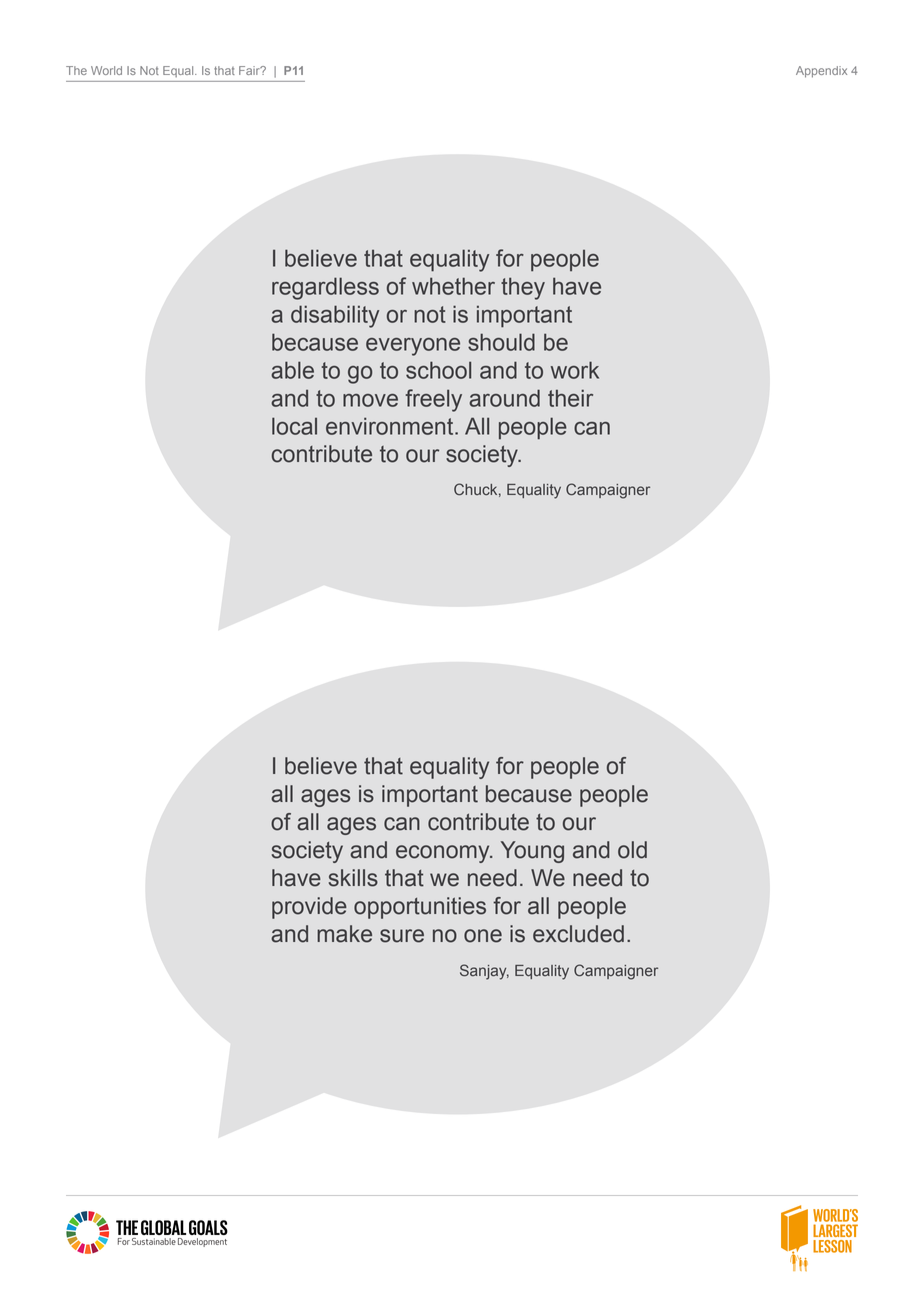 The height and width of the screenshot is (1308, 924). What do you see at coordinates (250, 70) in the screenshot?
I see `Fair` at bounding box center [250, 70].
